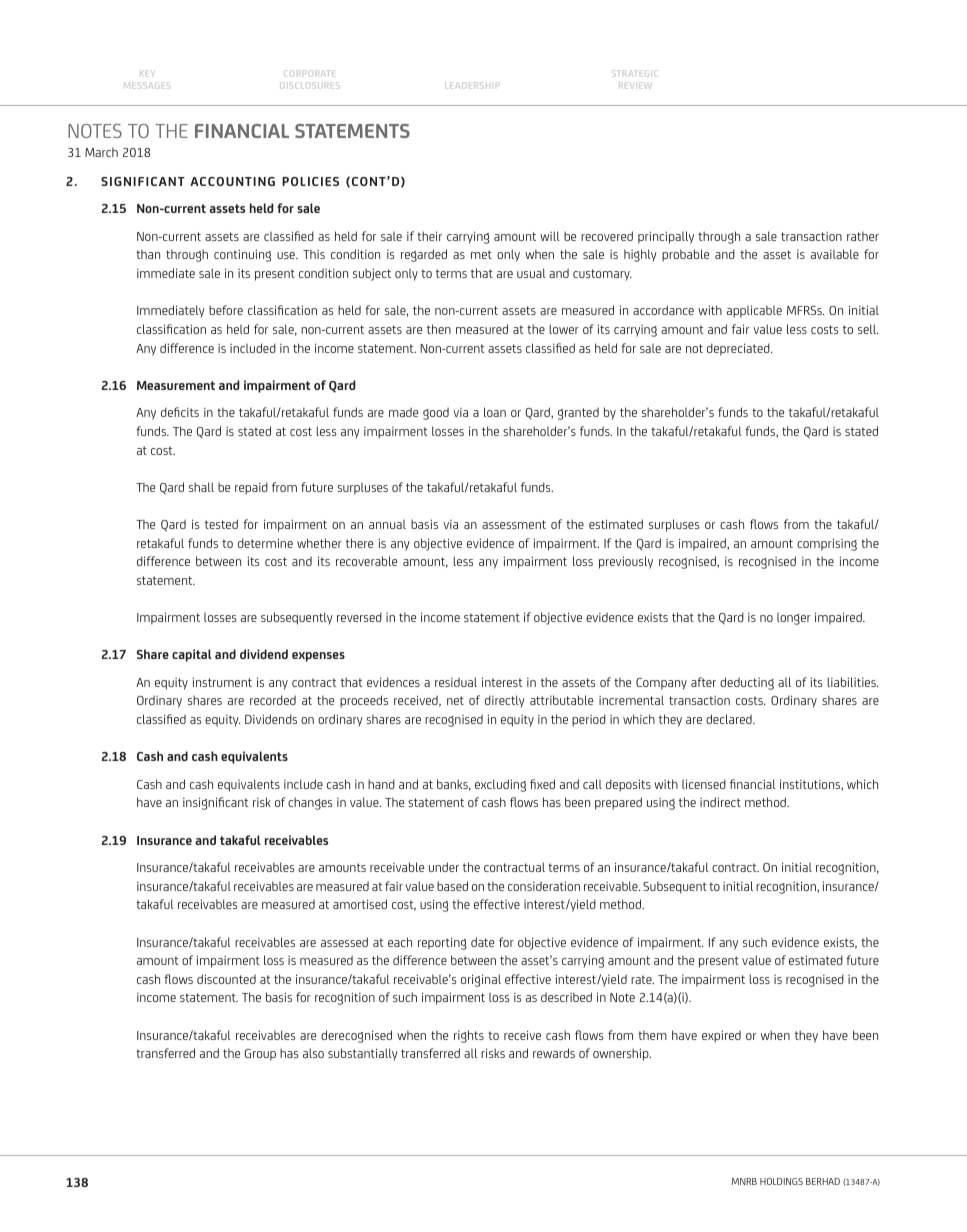  Describe the element at coordinates (232, 181) in the screenshot. I see `ACCOUNTING` at that location.
